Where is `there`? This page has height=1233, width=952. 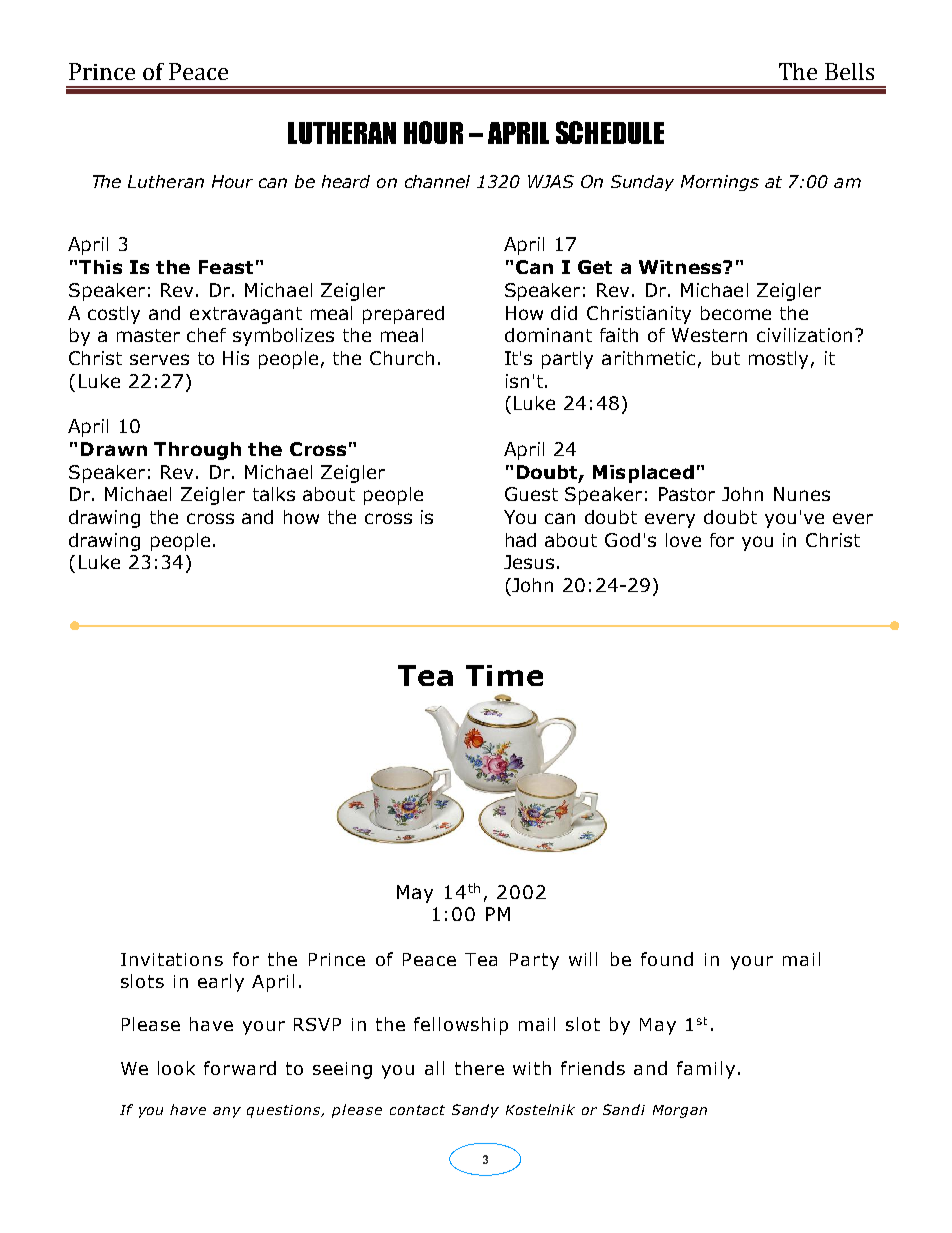 there is located at coordinates (479, 1068).
